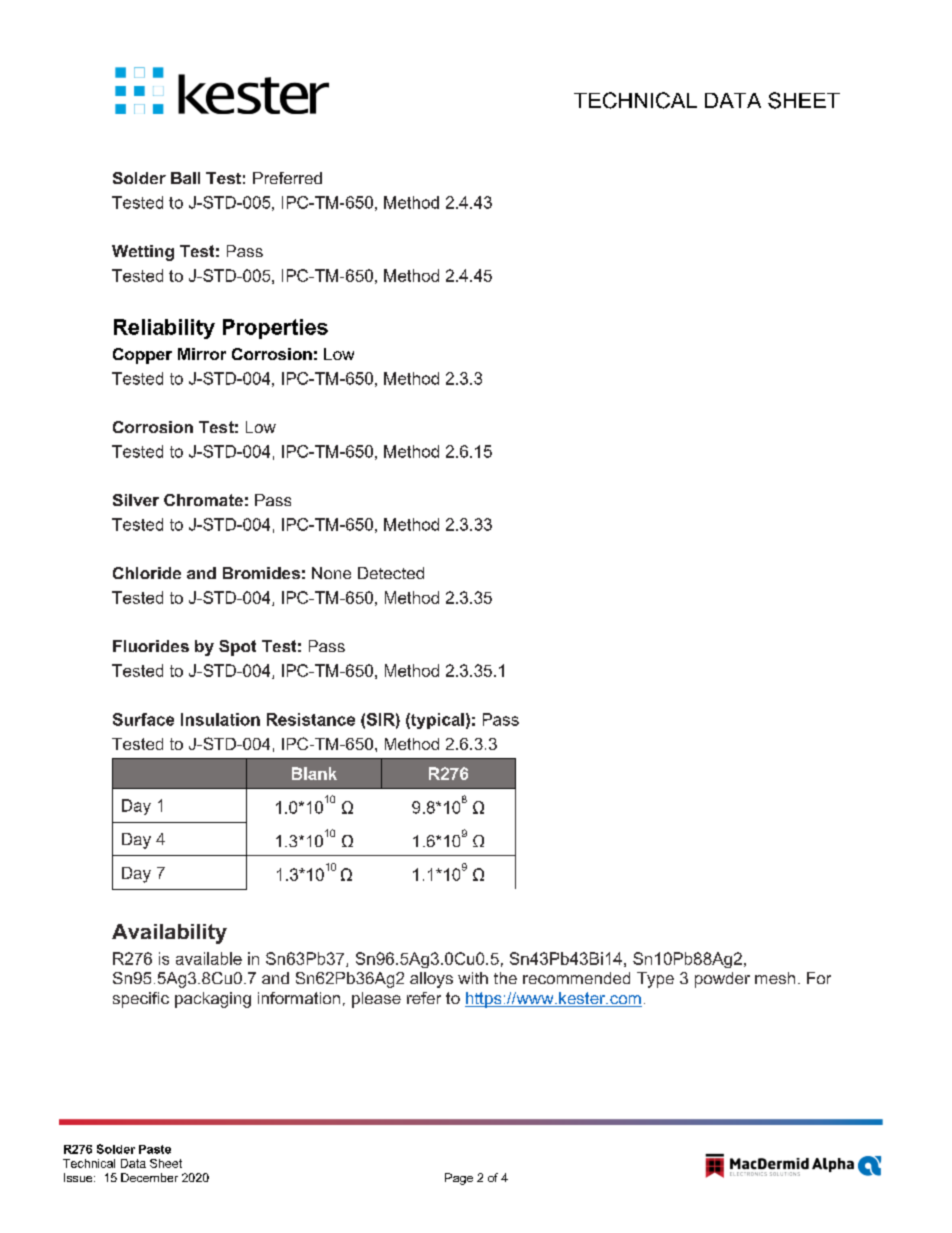  What do you see at coordinates (155, 1149) in the screenshot?
I see `Paste` at bounding box center [155, 1149].
